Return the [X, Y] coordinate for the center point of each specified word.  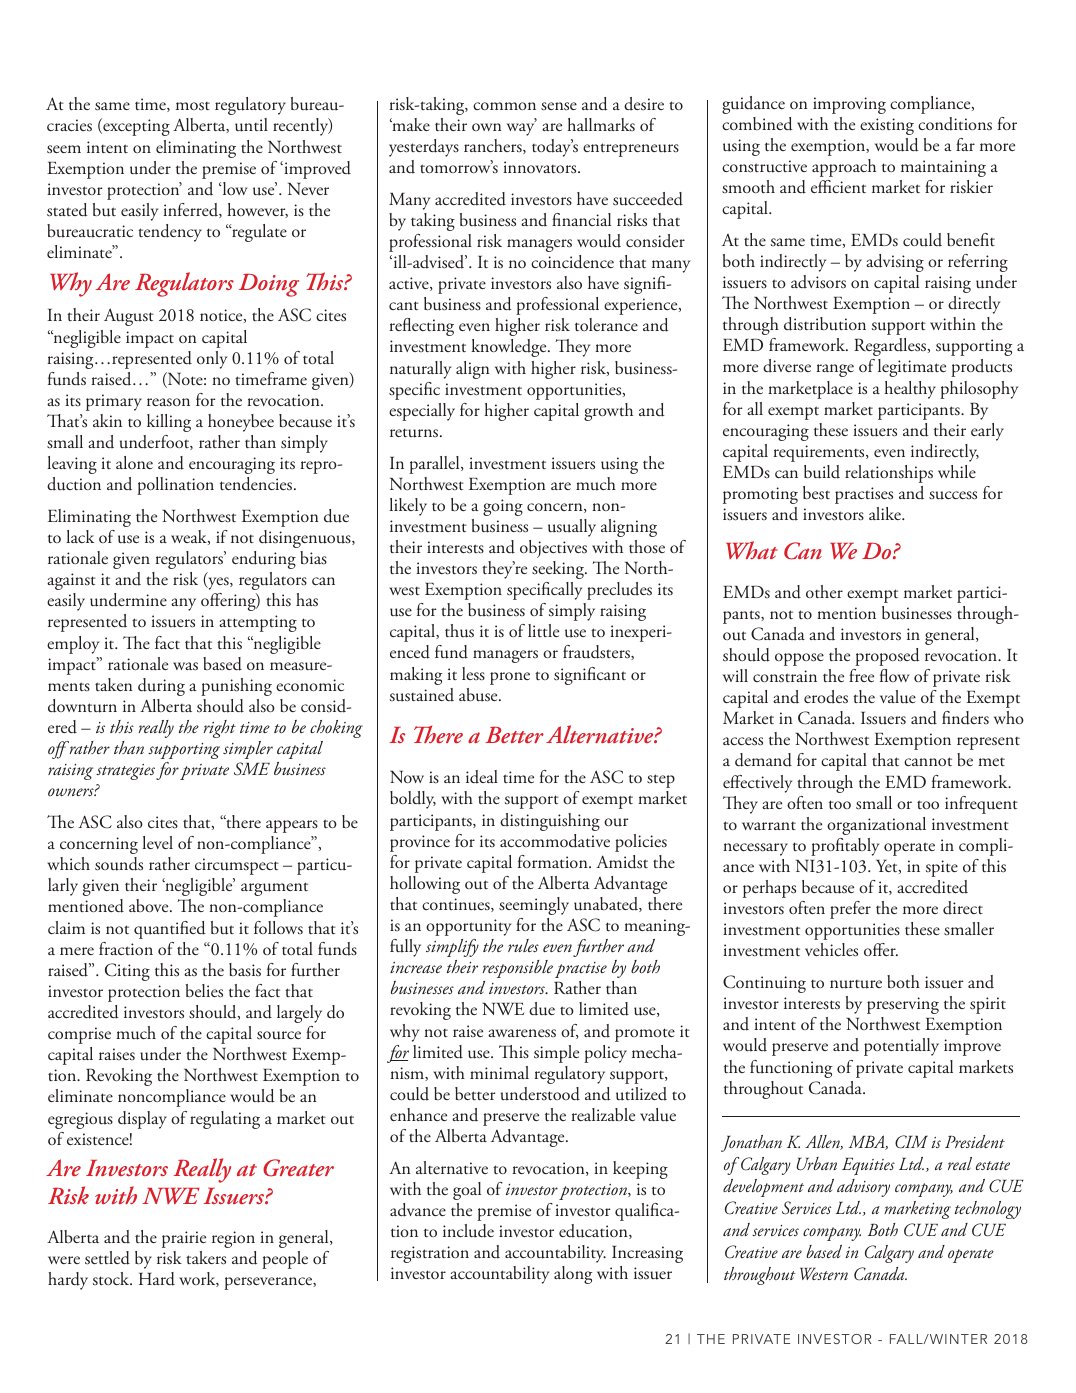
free [861, 675]
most [193, 106]
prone [510, 678]
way [521, 128]
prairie [184, 1239]
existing [887, 126]
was [185, 666]
